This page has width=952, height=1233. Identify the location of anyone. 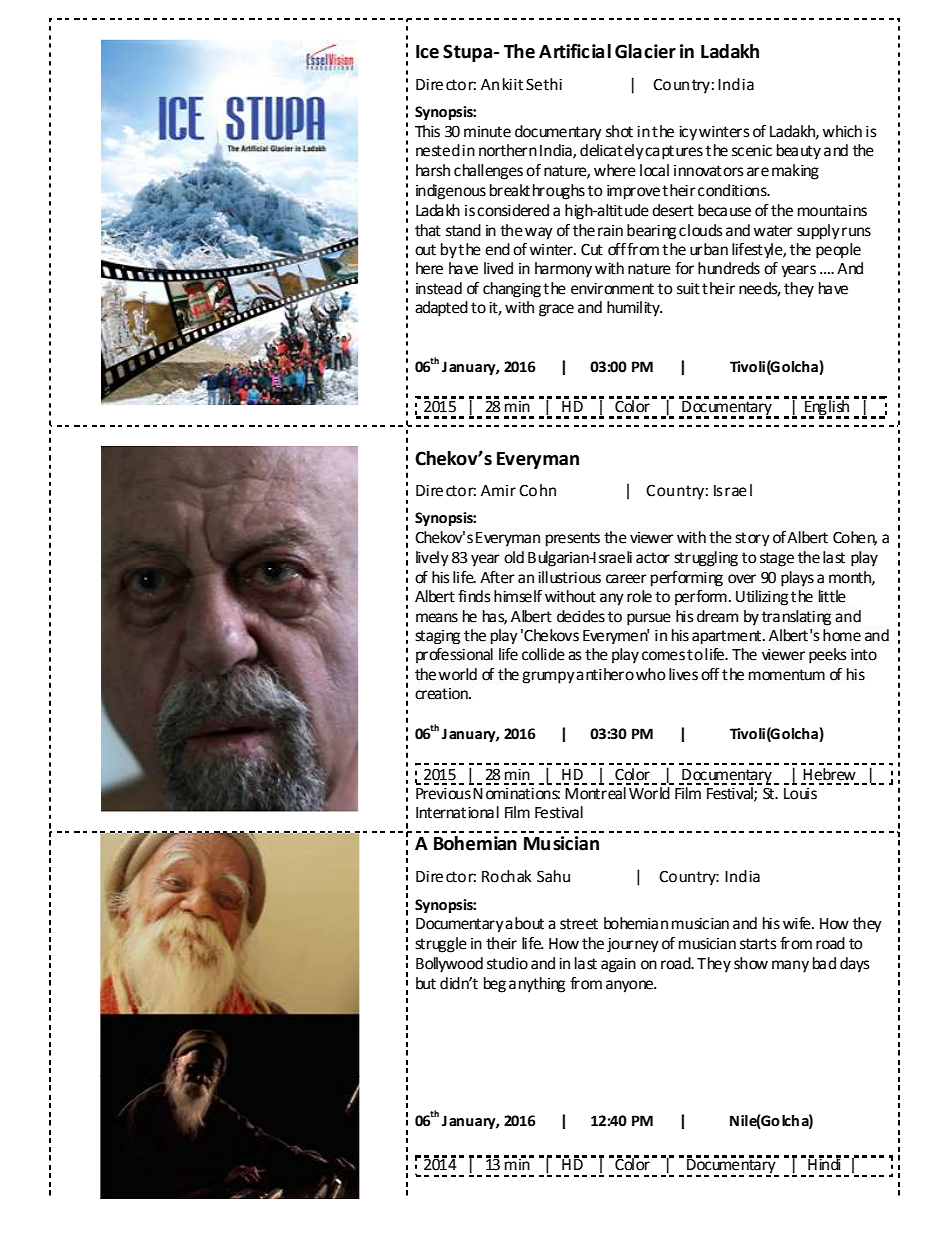
(630, 986).
